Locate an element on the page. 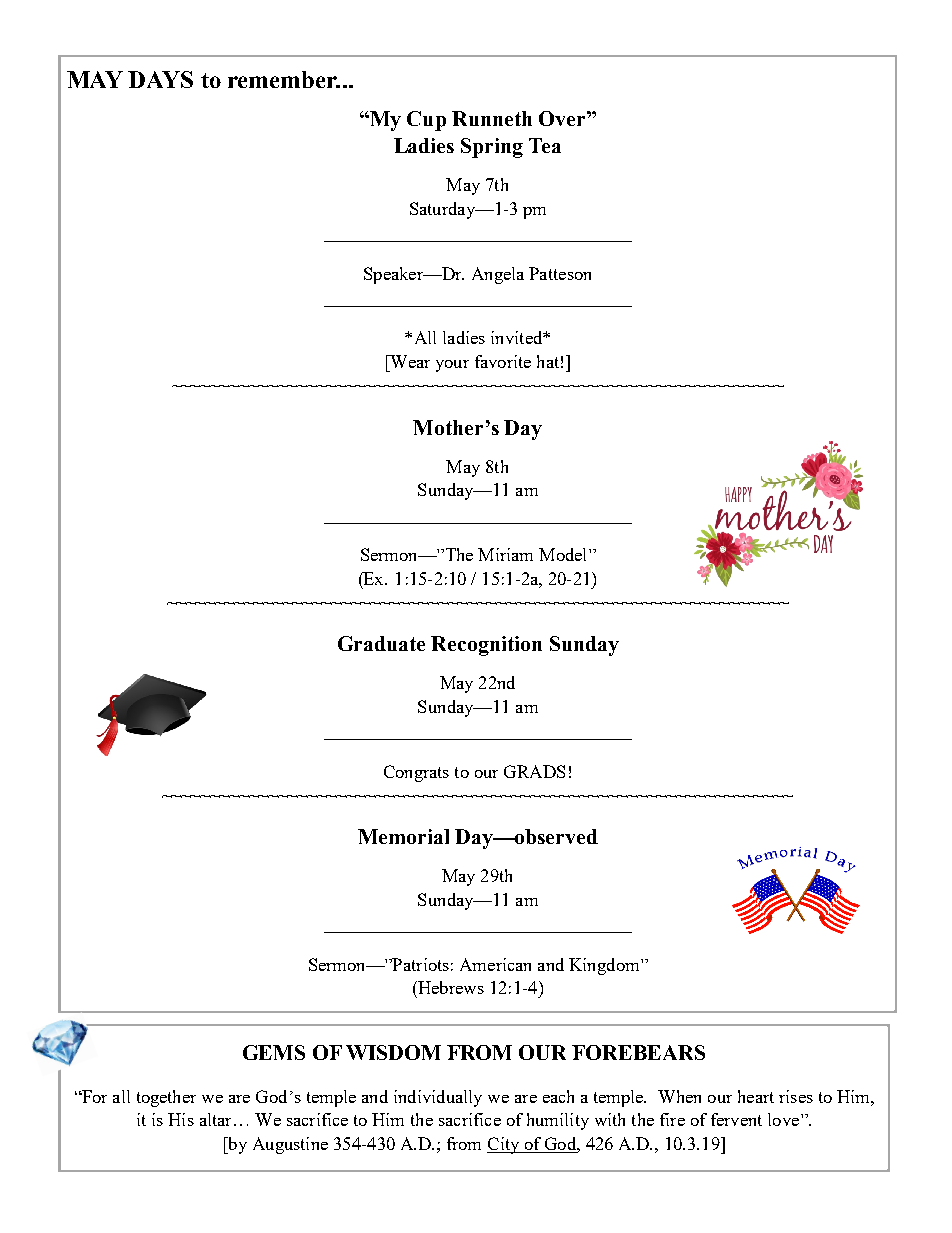 Image resolution: width=952 pixels, height=1233 pixels. Runneth is located at coordinates (492, 118).
